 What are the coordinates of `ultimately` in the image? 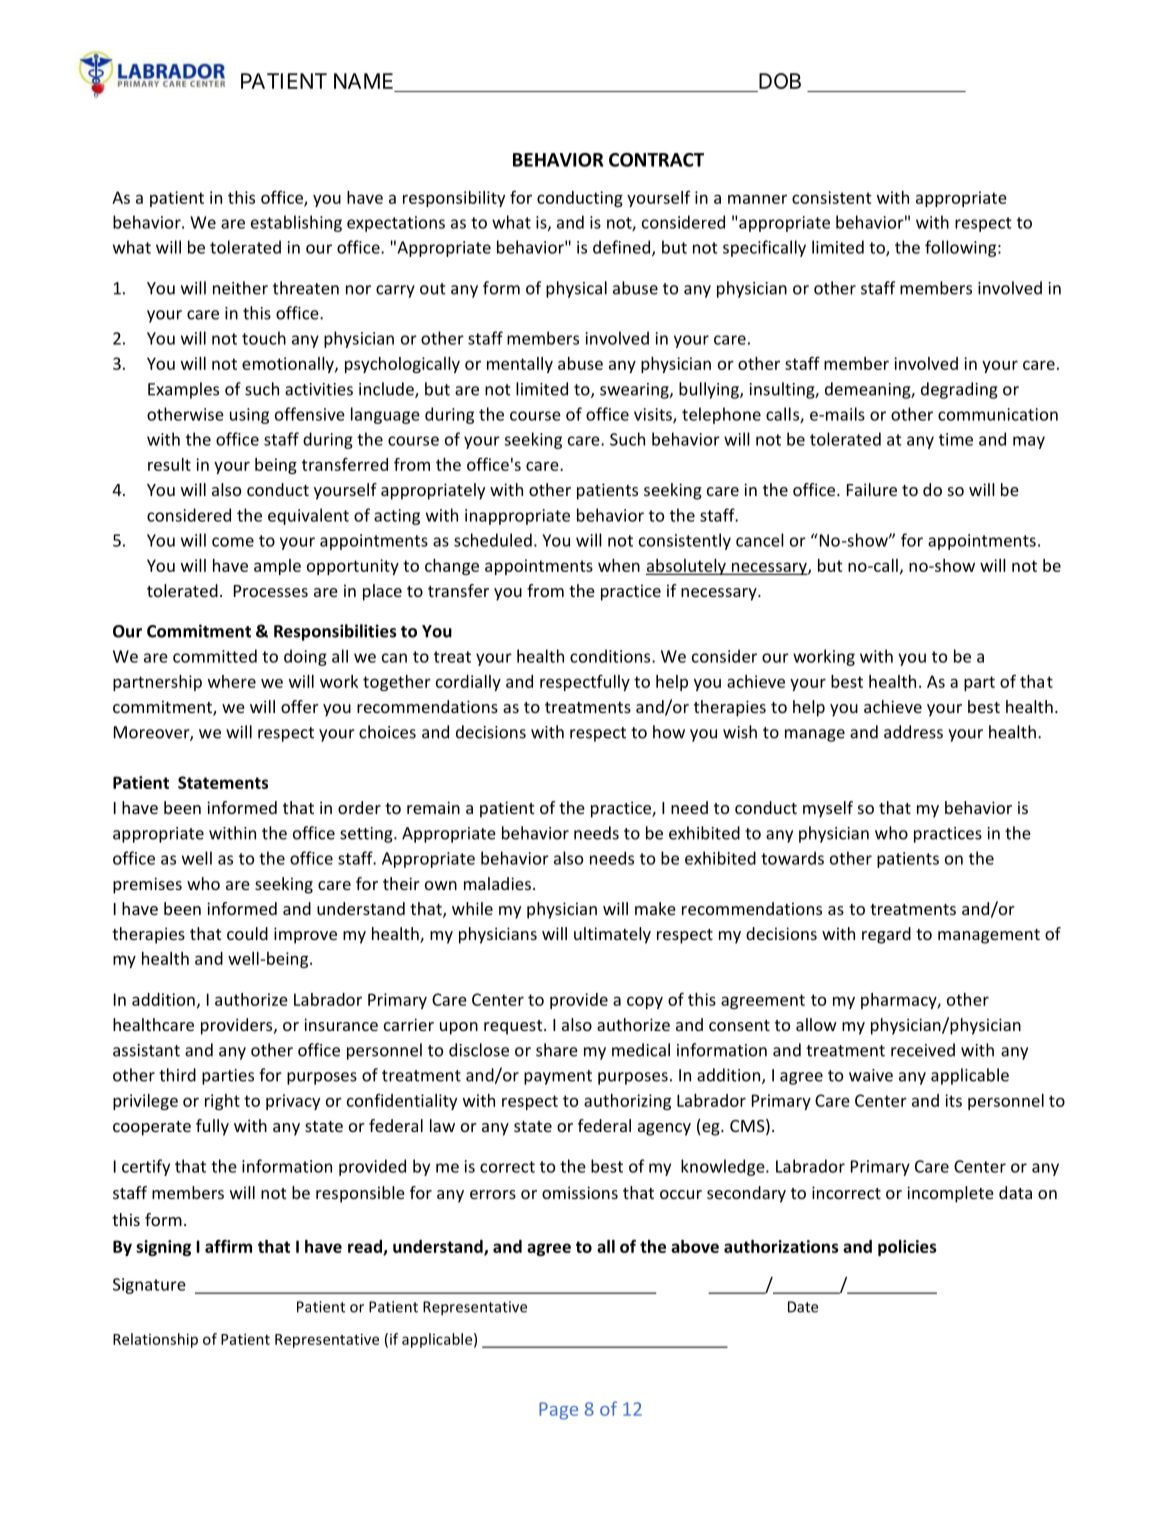 It's located at (612, 935).
